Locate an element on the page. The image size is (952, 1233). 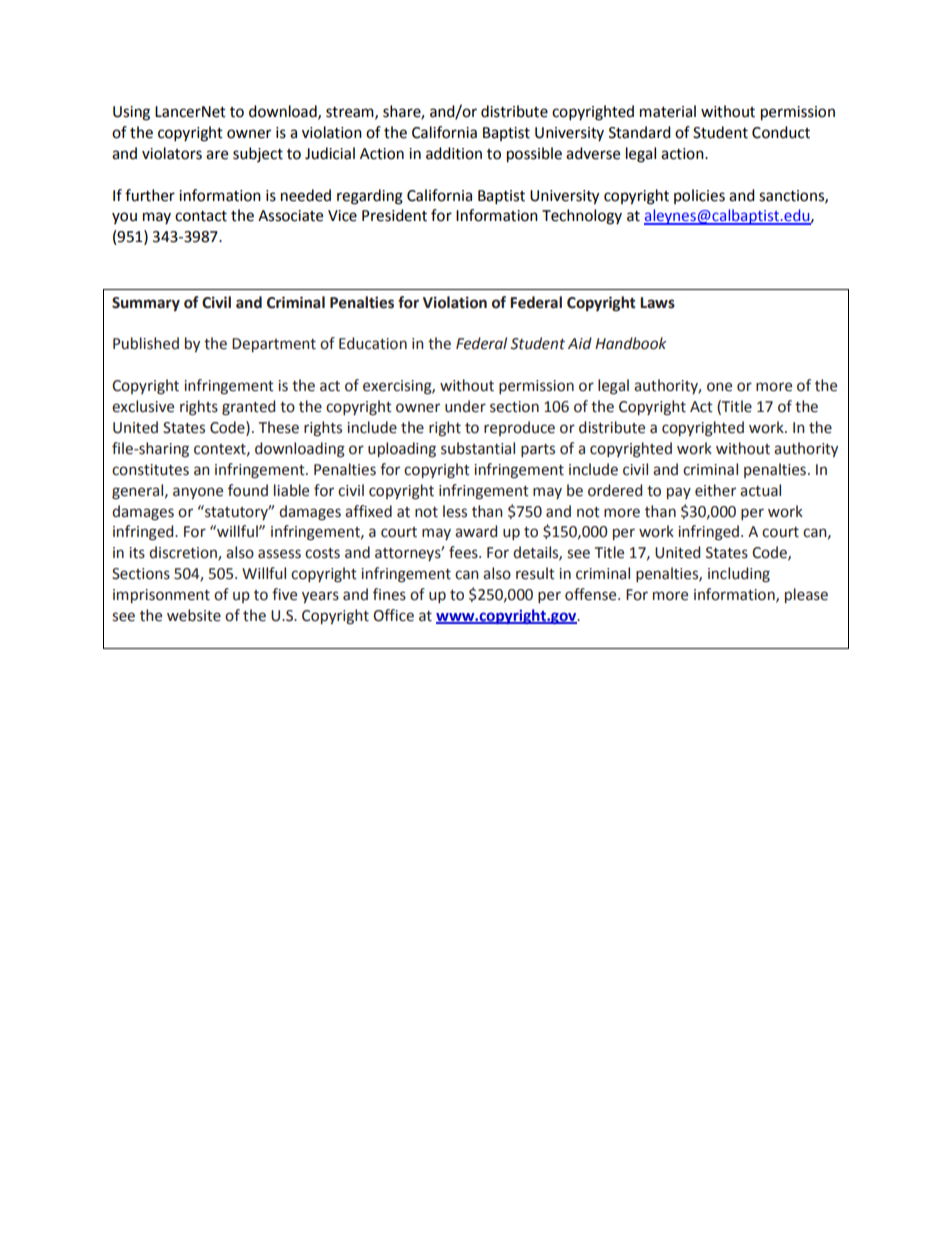
violators is located at coordinates (172, 153).
